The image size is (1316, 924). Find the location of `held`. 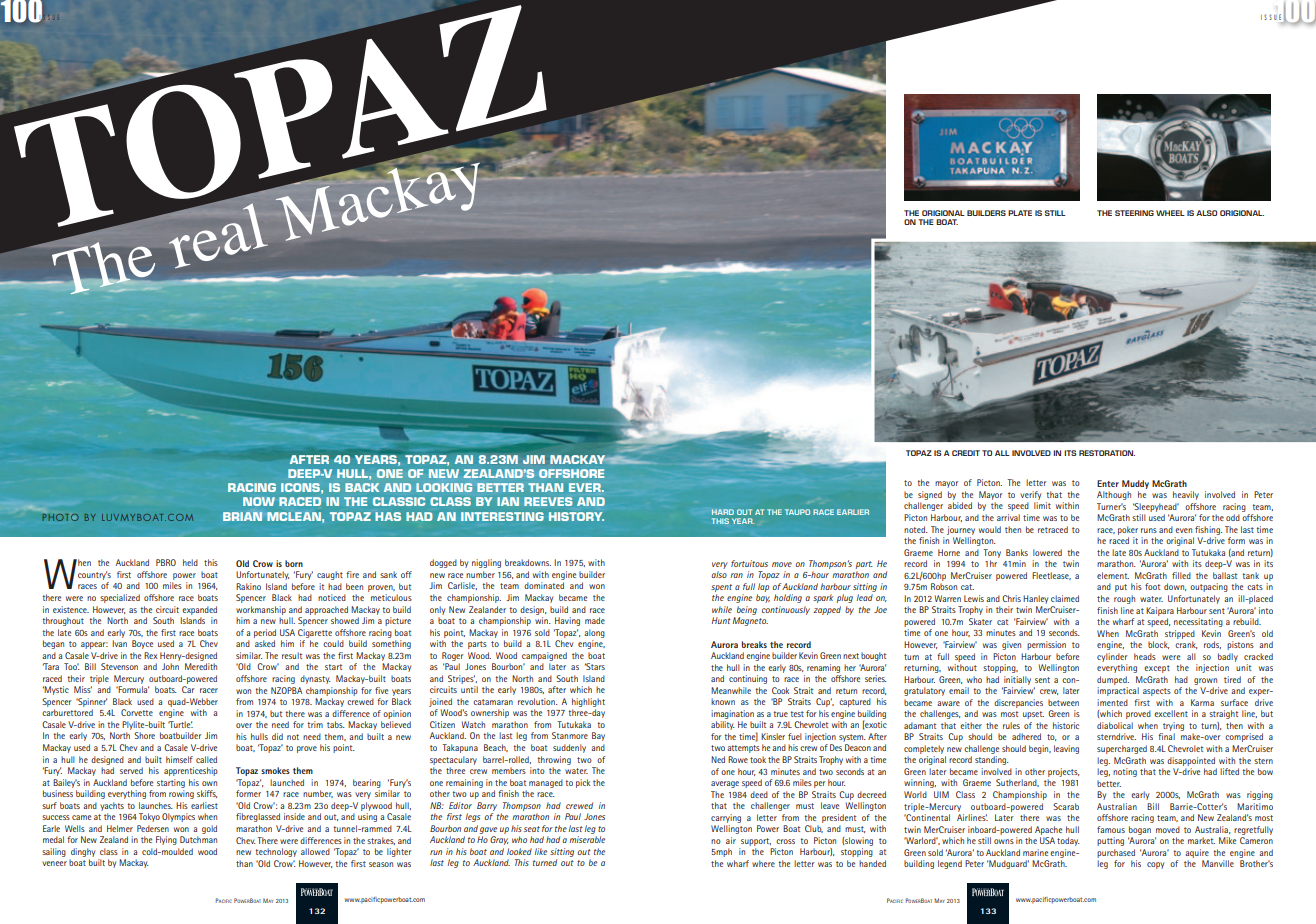

held is located at coordinates (190, 562).
